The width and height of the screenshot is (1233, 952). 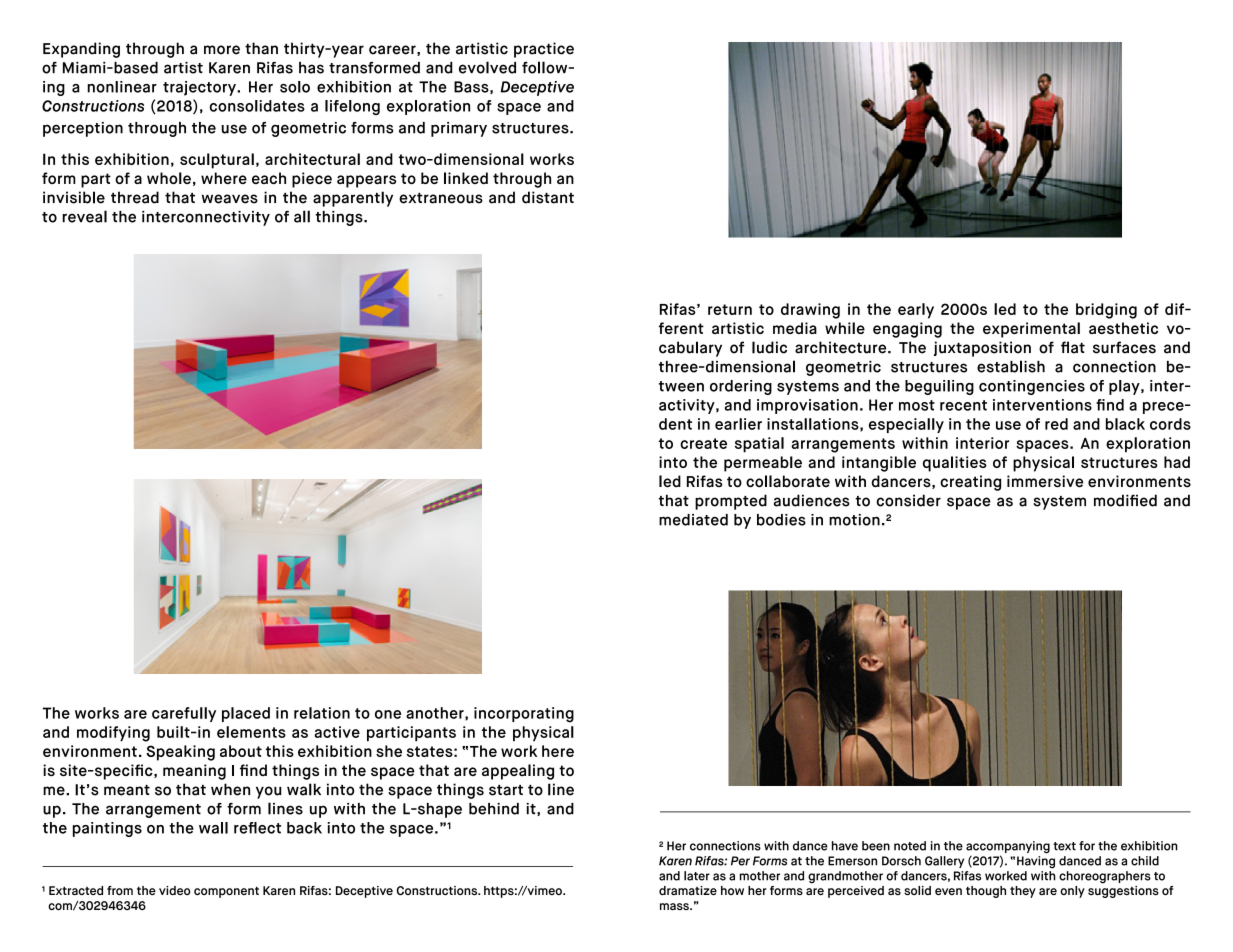 I want to click on text, so click(x=1064, y=846).
